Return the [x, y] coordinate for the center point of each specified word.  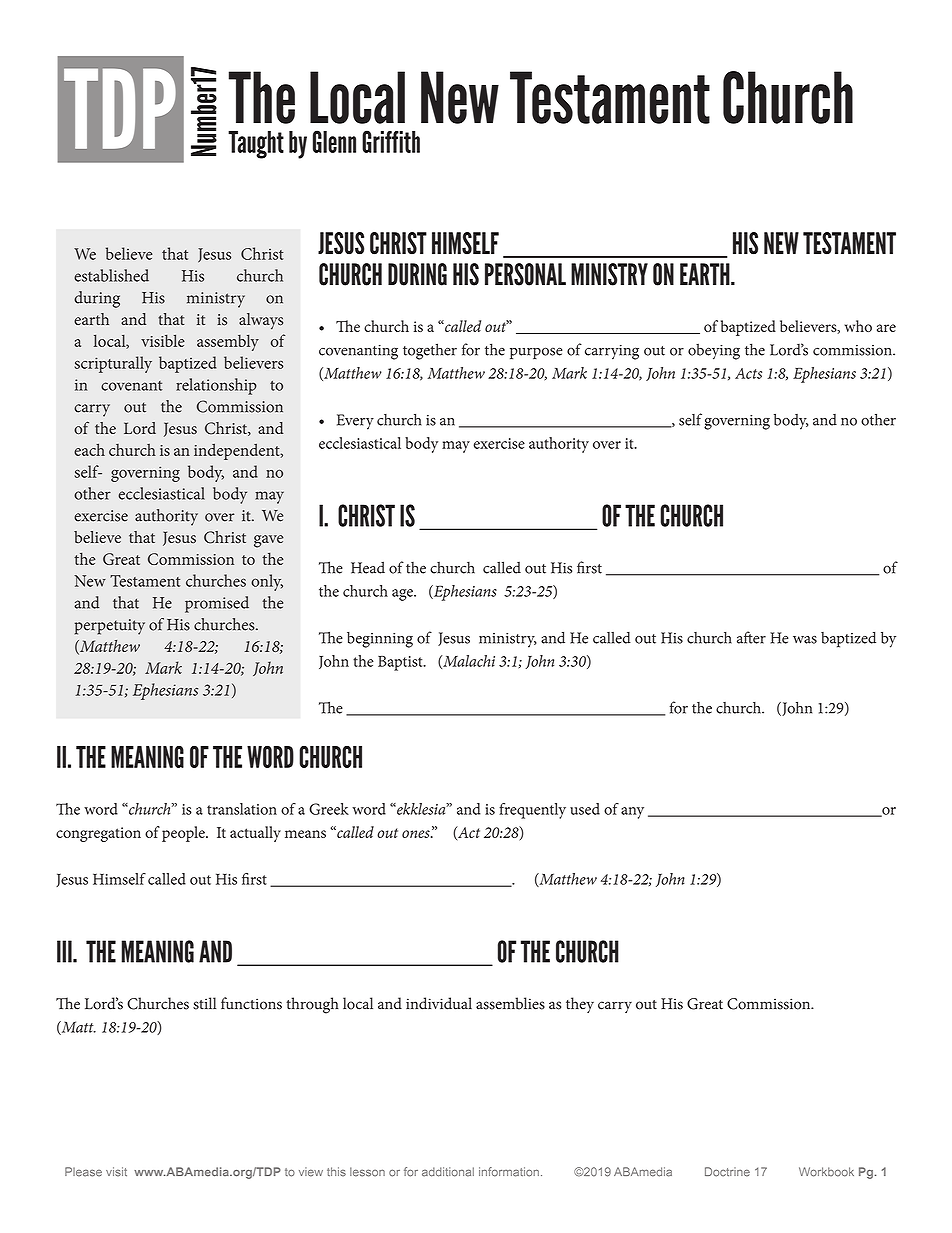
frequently [532, 811]
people [184, 834]
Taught [256, 145]
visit [116, 1172]
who [858, 326]
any [632, 813]
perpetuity [110, 627]
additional [448, 1172]
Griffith [391, 141]
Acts [748, 373]
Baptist [401, 663]
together [430, 351]
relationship [216, 386]
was [805, 640]
